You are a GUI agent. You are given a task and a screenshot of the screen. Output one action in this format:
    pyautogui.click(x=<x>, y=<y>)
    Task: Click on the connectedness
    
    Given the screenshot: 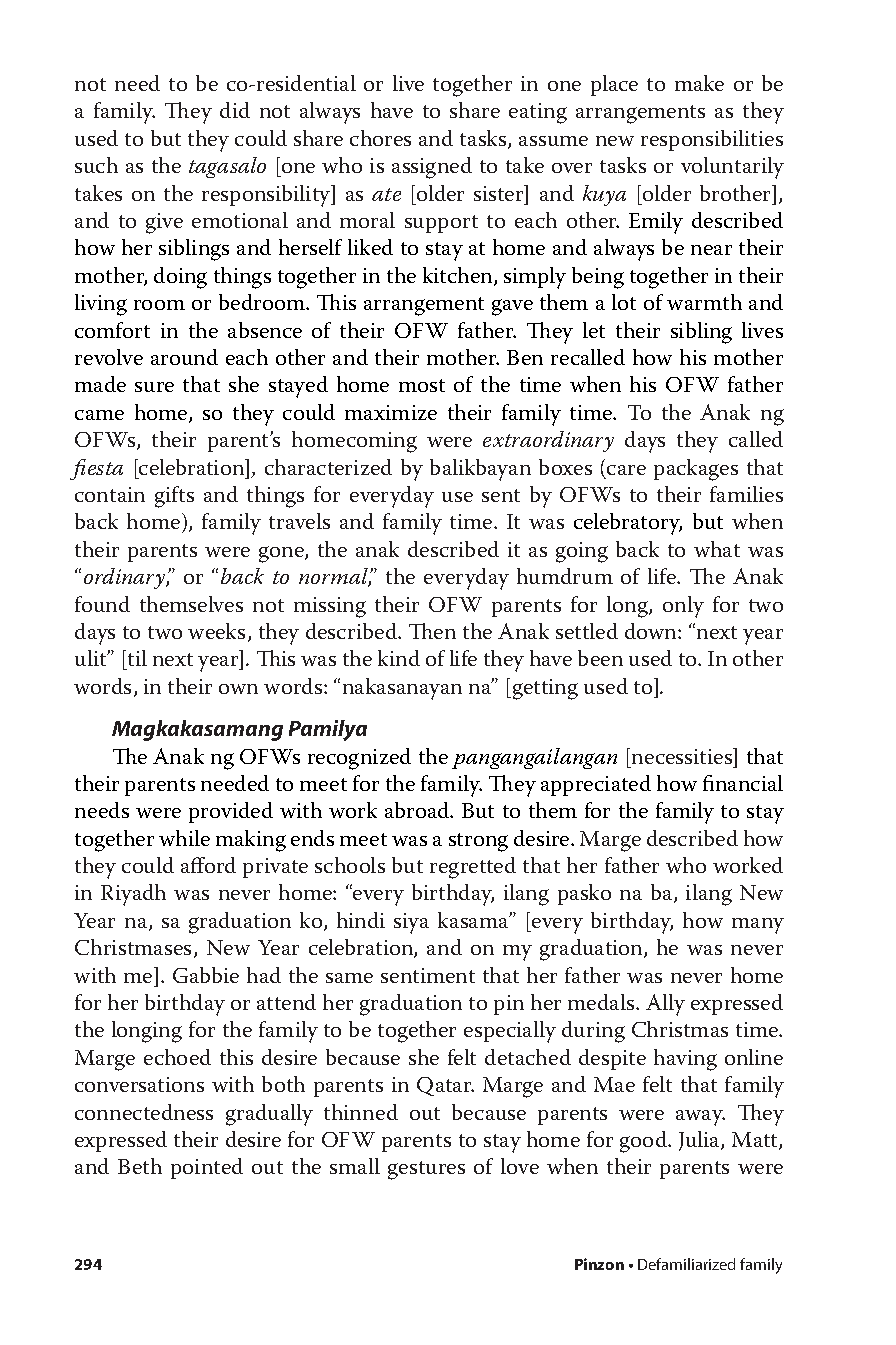 What is the action you would take?
    pyautogui.click(x=144, y=1112)
